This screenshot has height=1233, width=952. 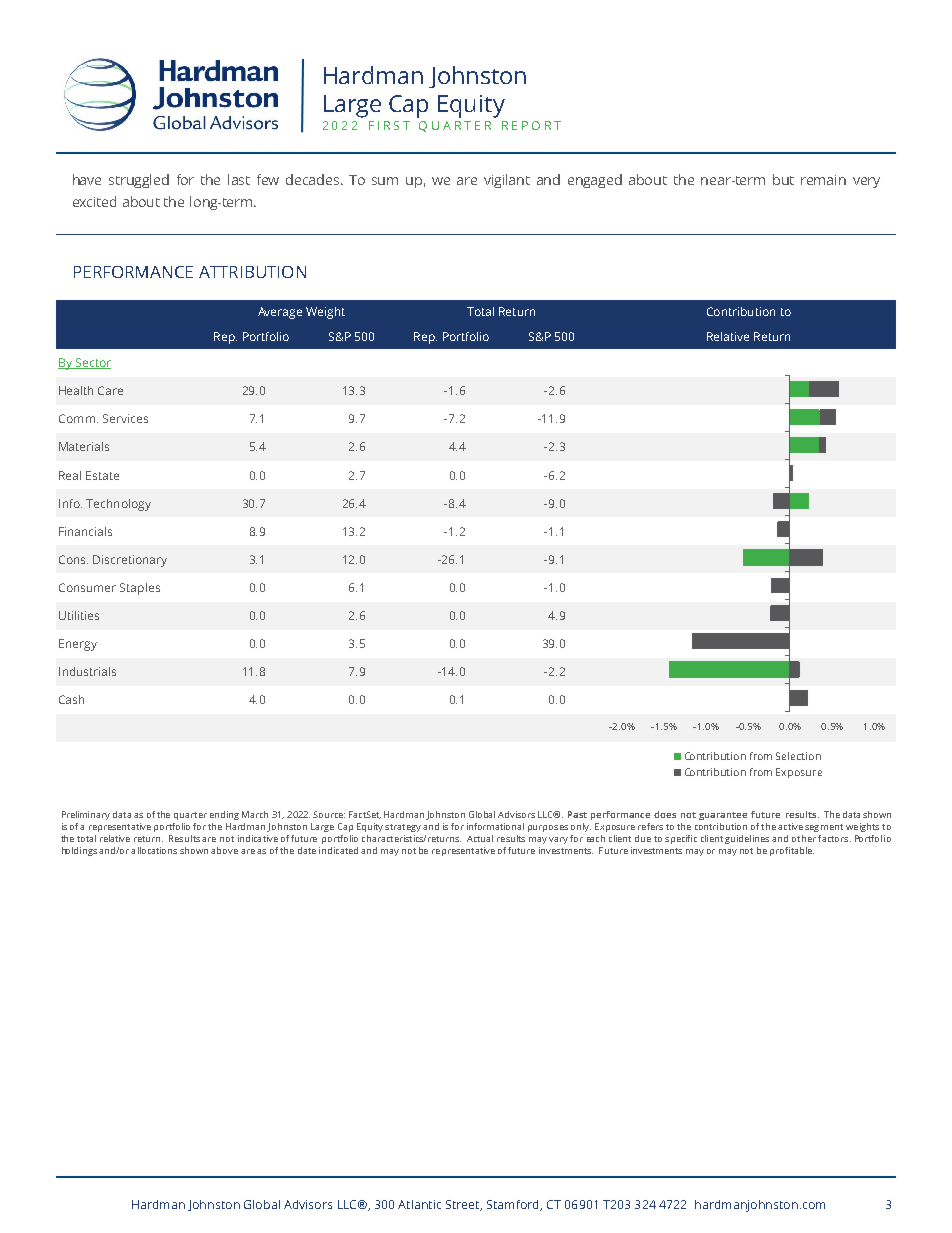 What do you see at coordinates (419, 1204) in the screenshot?
I see `Atlantic` at bounding box center [419, 1204].
